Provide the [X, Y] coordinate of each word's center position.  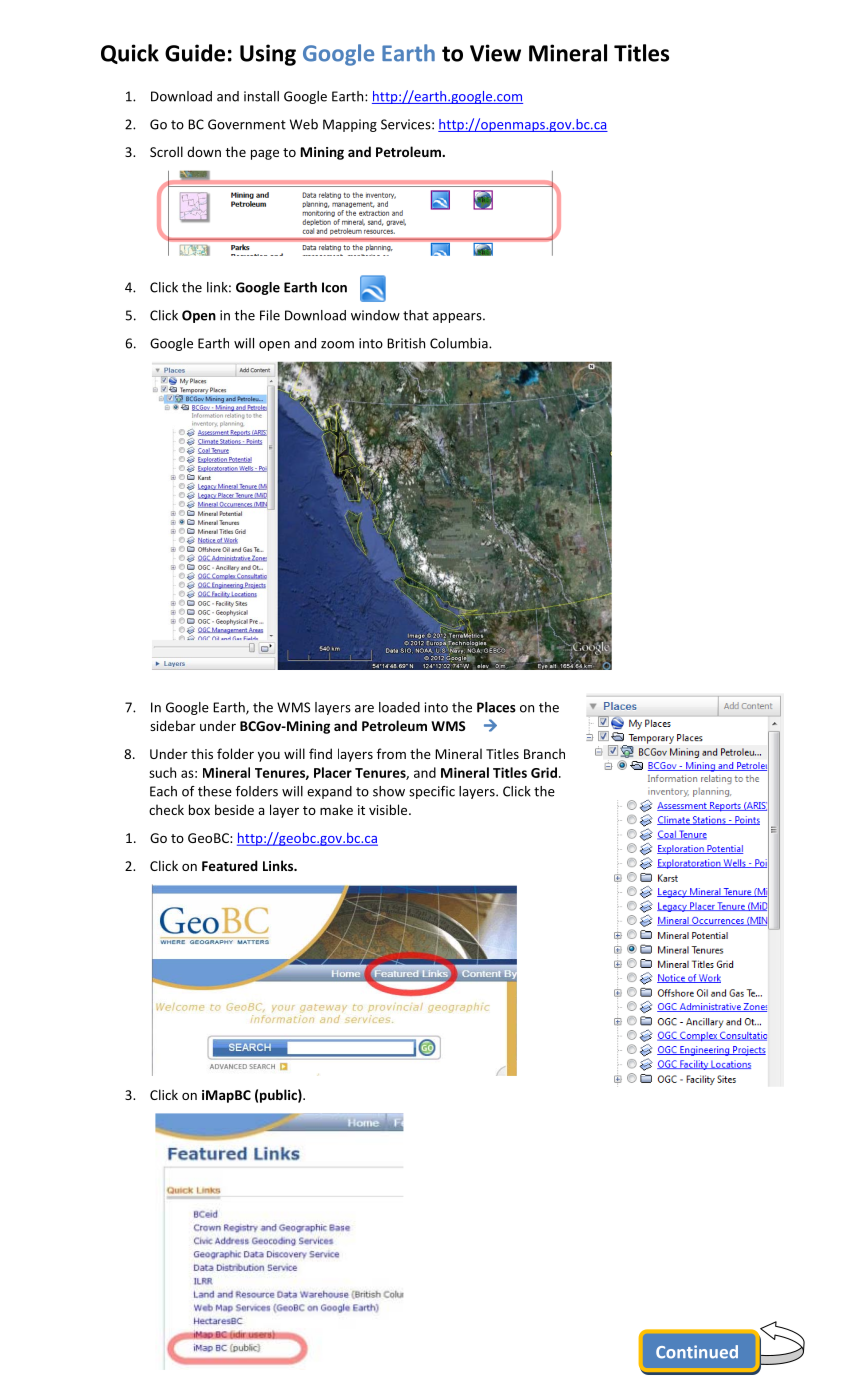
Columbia [460, 343]
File [270, 315]
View [495, 53]
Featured [230, 865]
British [406, 343]
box [199, 809]
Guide [195, 53]
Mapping [350, 125]
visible [389, 809]
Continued [697, 1352]
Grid [544, 772]
